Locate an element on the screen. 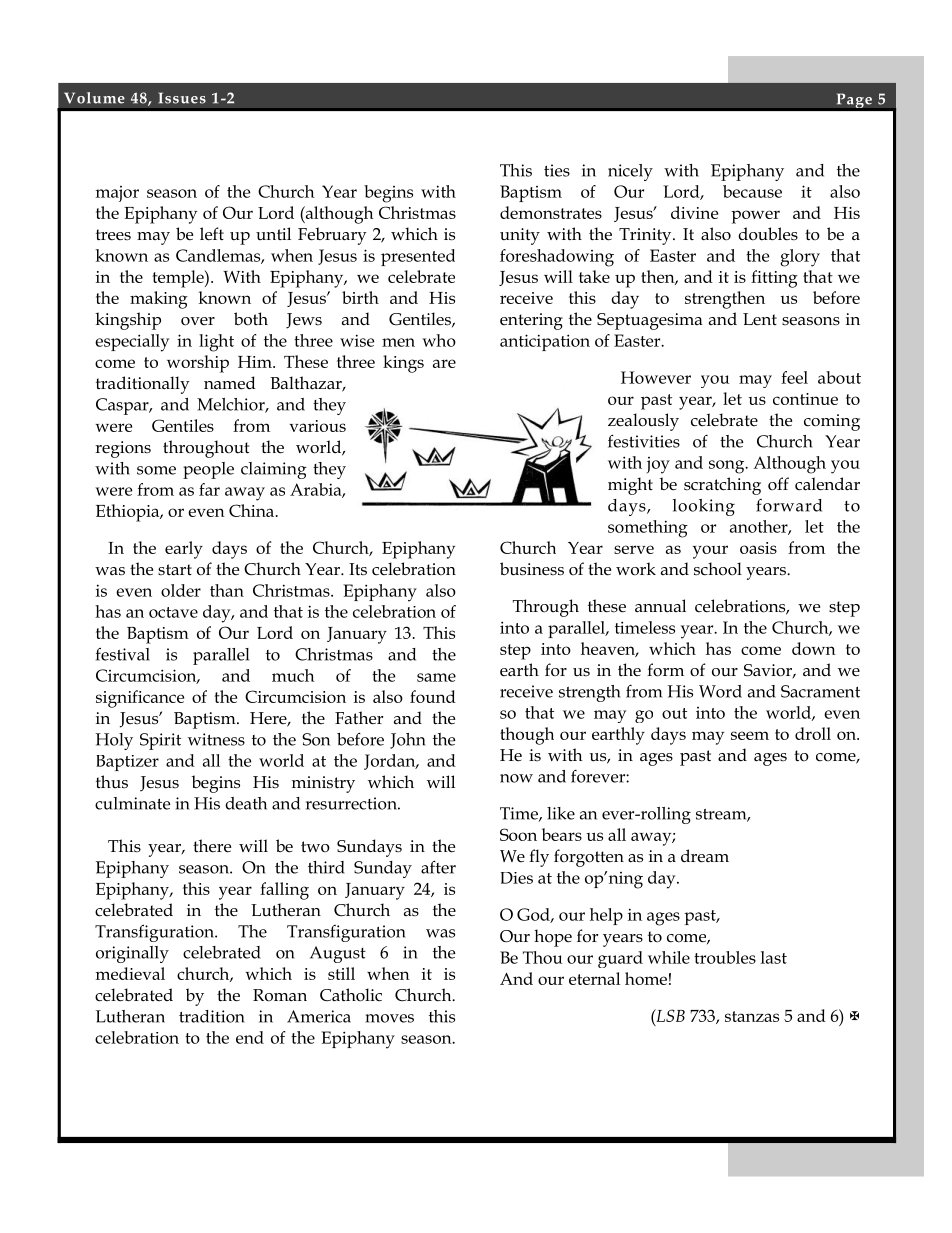  who is located at coordinates (439, 340).
